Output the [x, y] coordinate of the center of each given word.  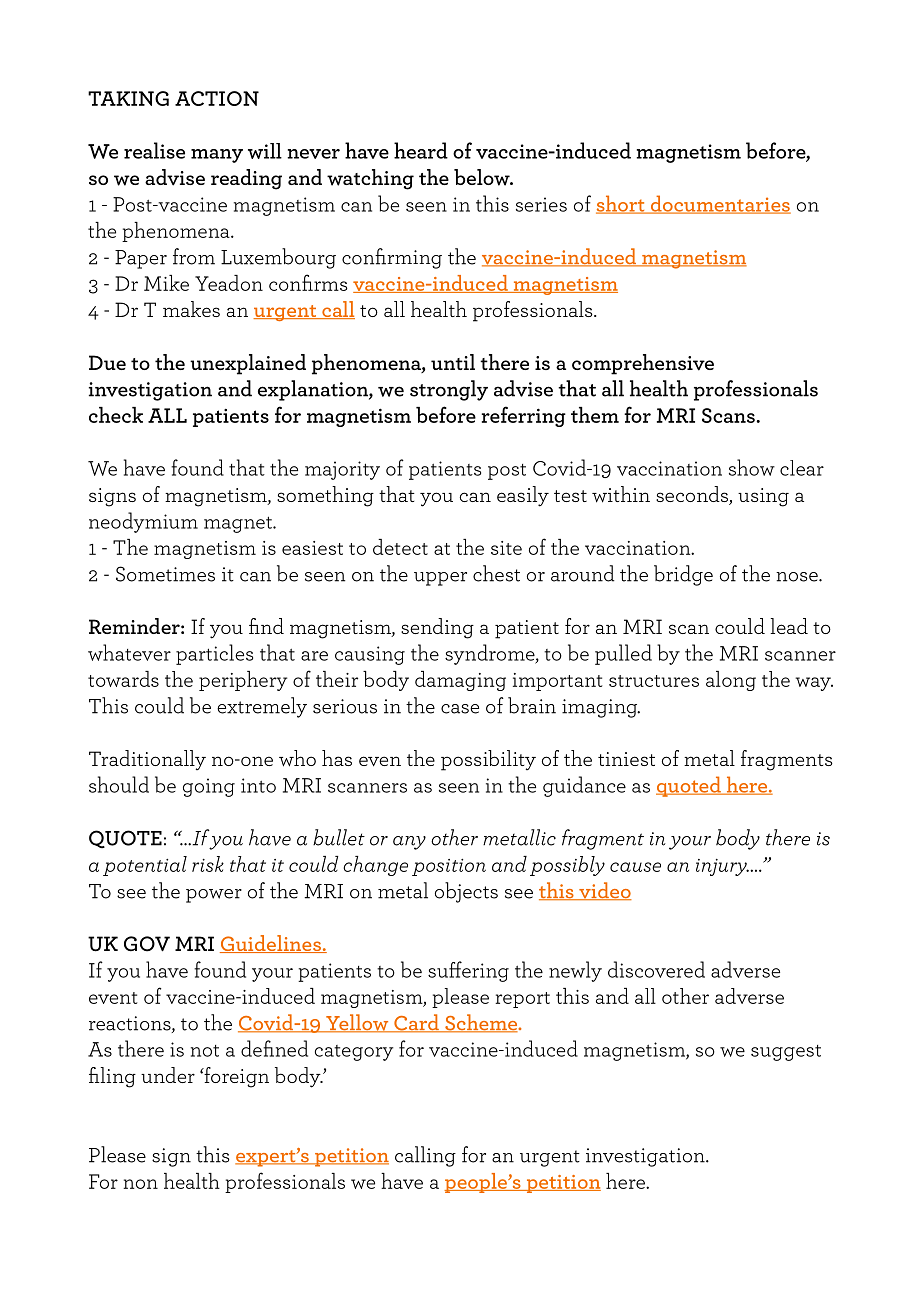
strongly [449, 390]
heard [421, 150]
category [354, 1053]
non [140, 1184]
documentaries [719, 204]
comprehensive [643, 364]
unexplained [248, 364]
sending [437, 628]
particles [214, 654]
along [731, 681]
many [217, 156]
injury [722, 867]
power [214, 896]
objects [466, 892]
